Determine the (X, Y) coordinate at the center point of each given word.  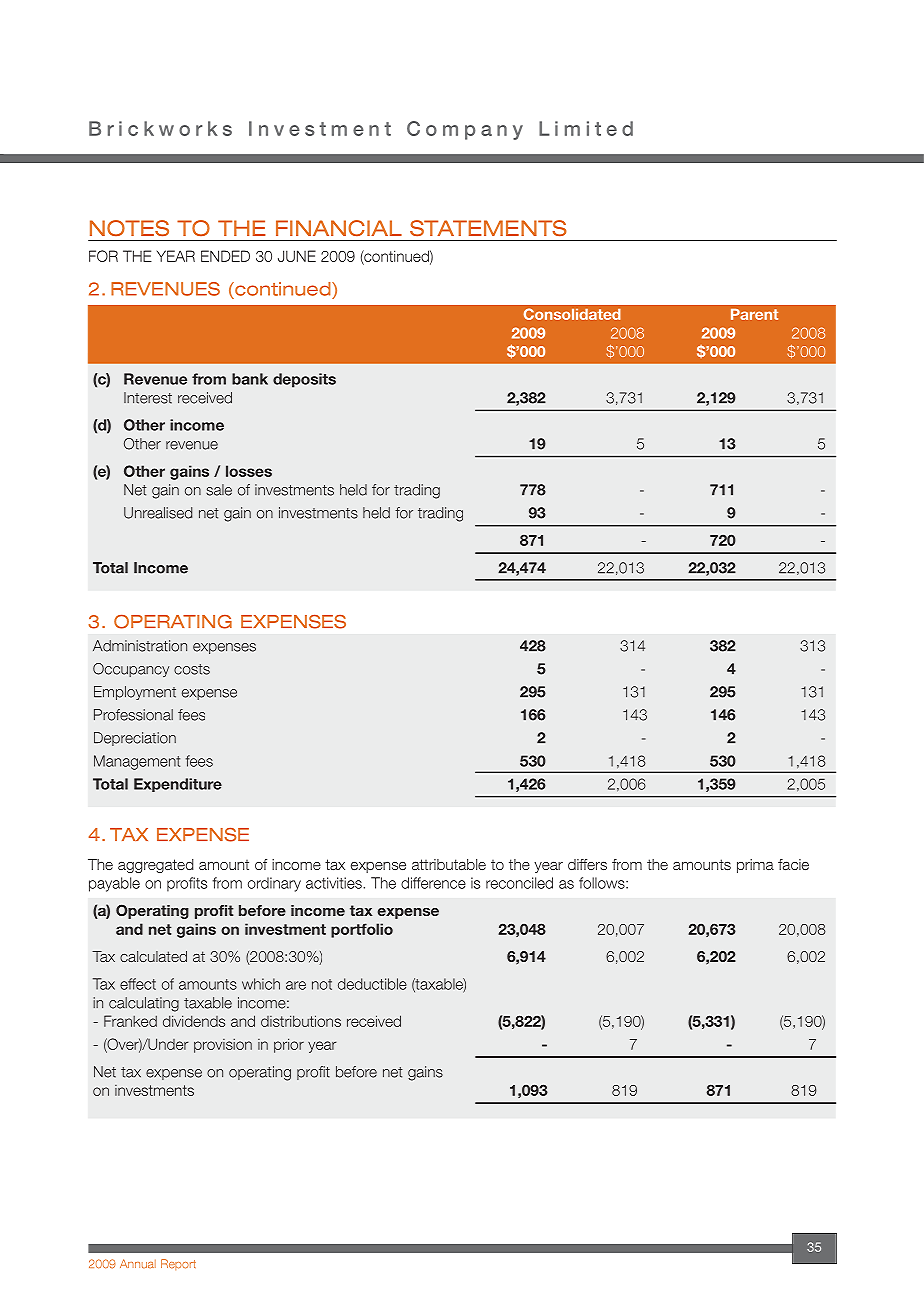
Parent (754, 314)
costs (192, 669)
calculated (153, 956)
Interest (148, 398)
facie (793, 864)
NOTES (129, 228)
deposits (304, 380)
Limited (586, 128)
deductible (372, 984)
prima (755, 866)
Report (178, 1264)
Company (465, 130)
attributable (449, 864)
